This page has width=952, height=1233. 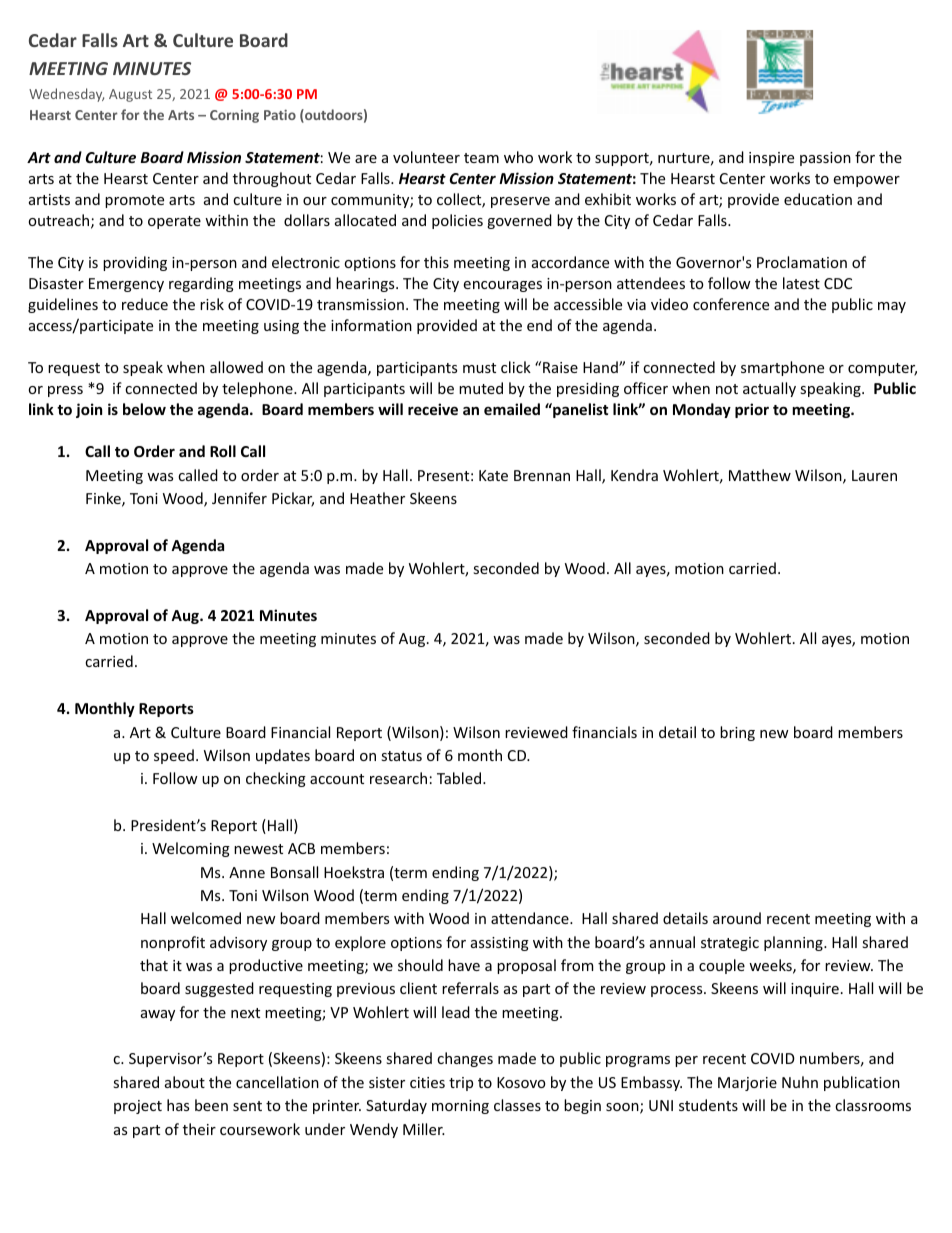 What do you see at coordinates (481, 158) in the page?
I see `team` at bounding box center [481, 158].
